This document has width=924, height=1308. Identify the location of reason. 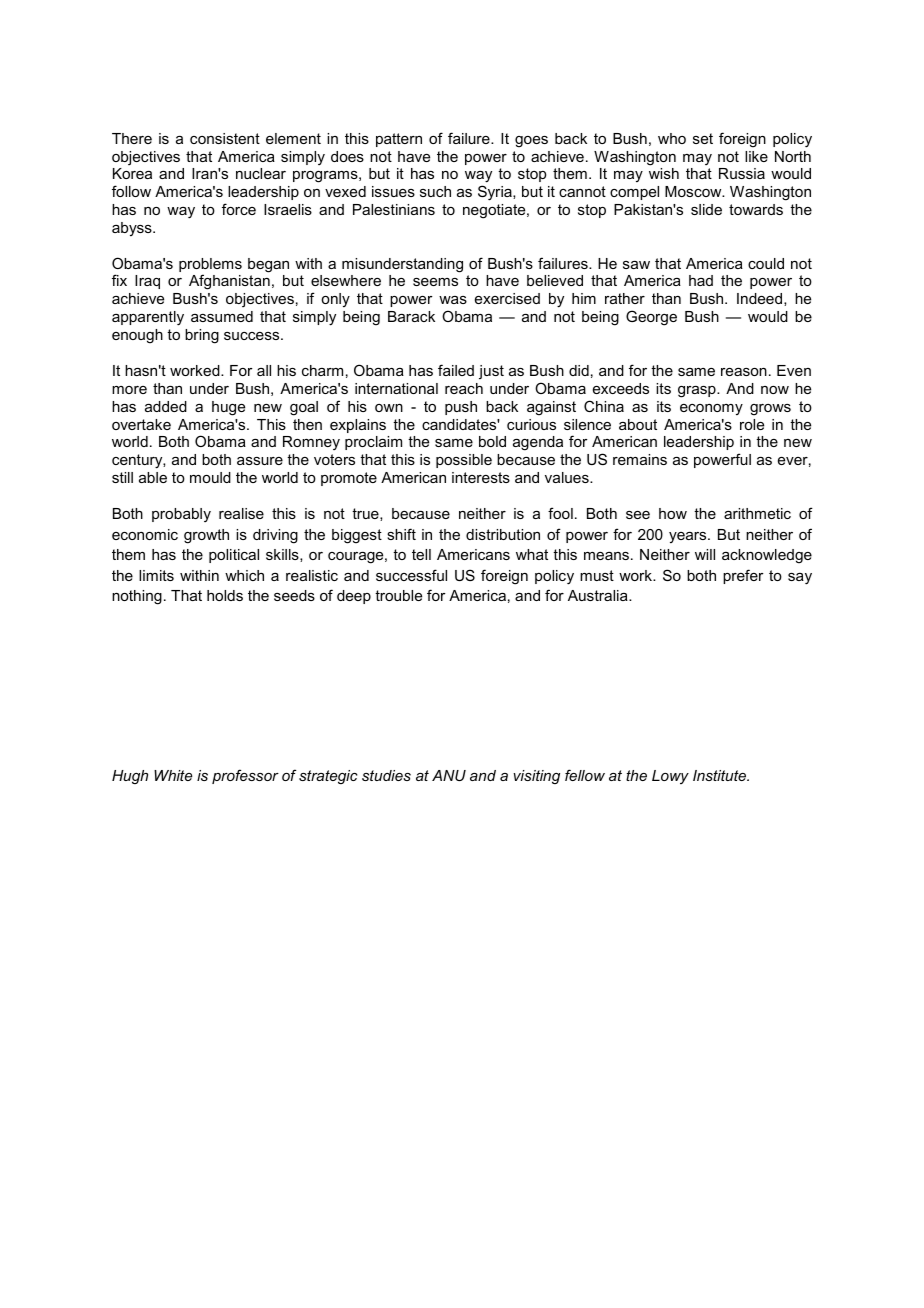
(744, 372).
